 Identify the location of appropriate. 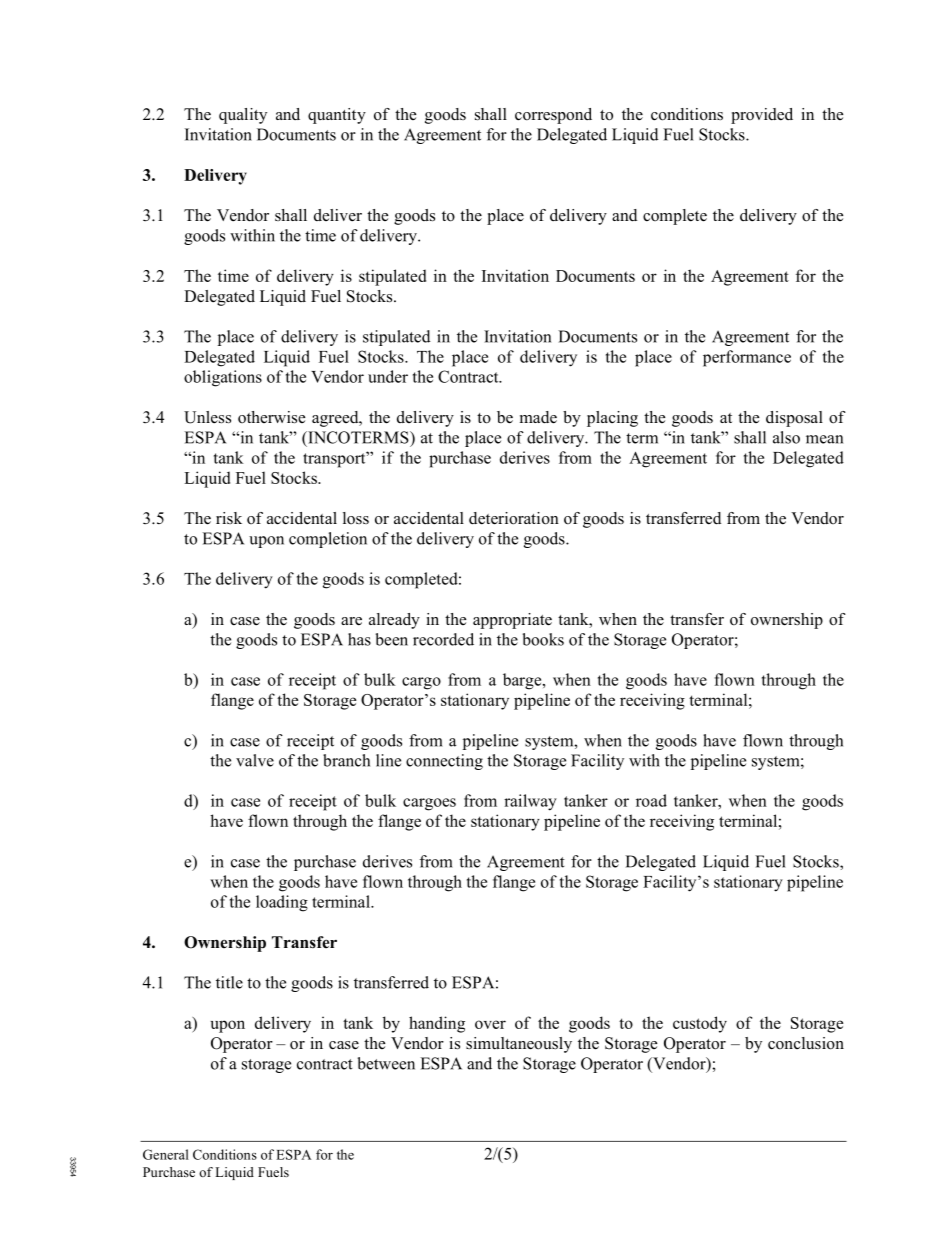
(512, 621).
